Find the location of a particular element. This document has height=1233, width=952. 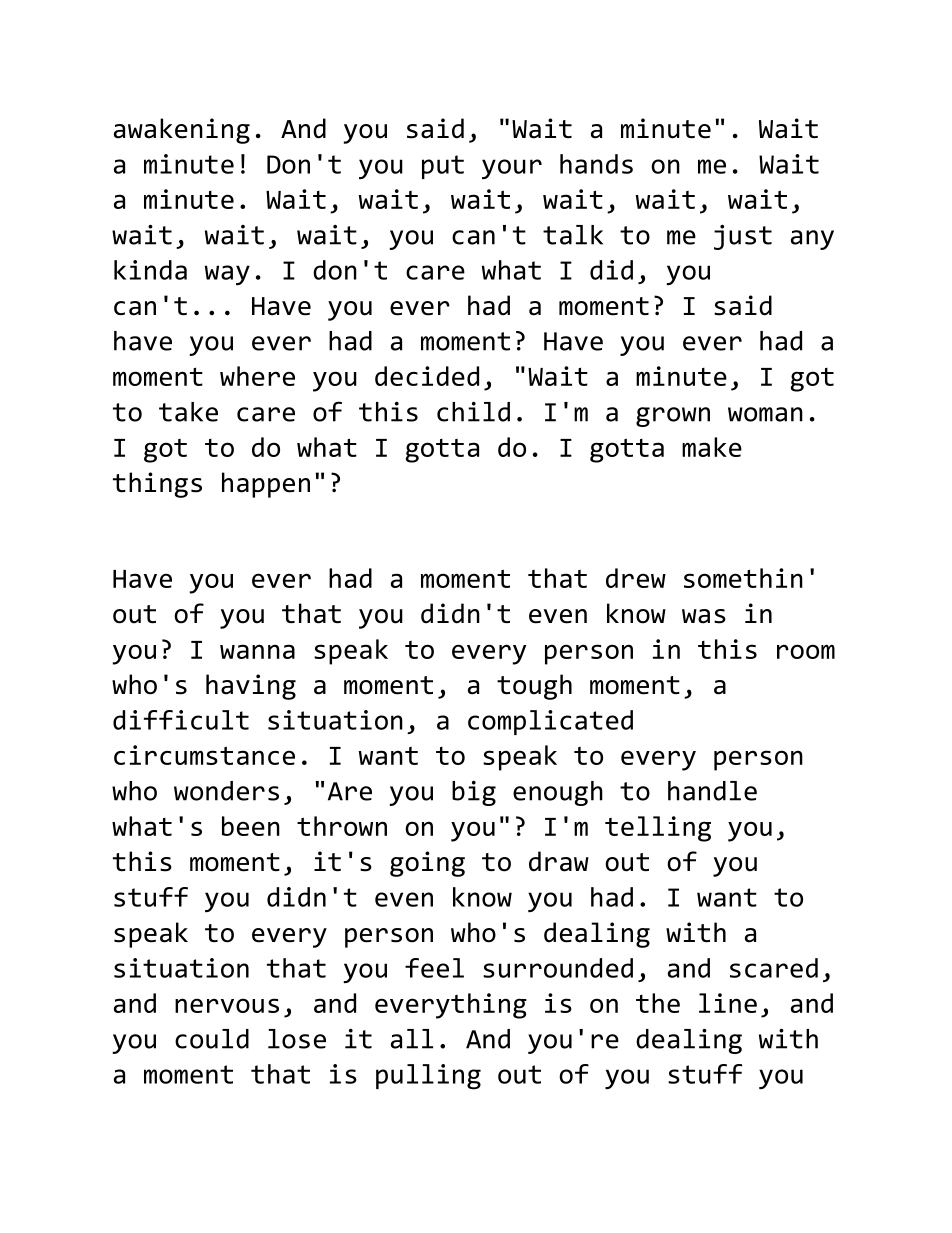

circumstance is located at coordinates (204, 755).
